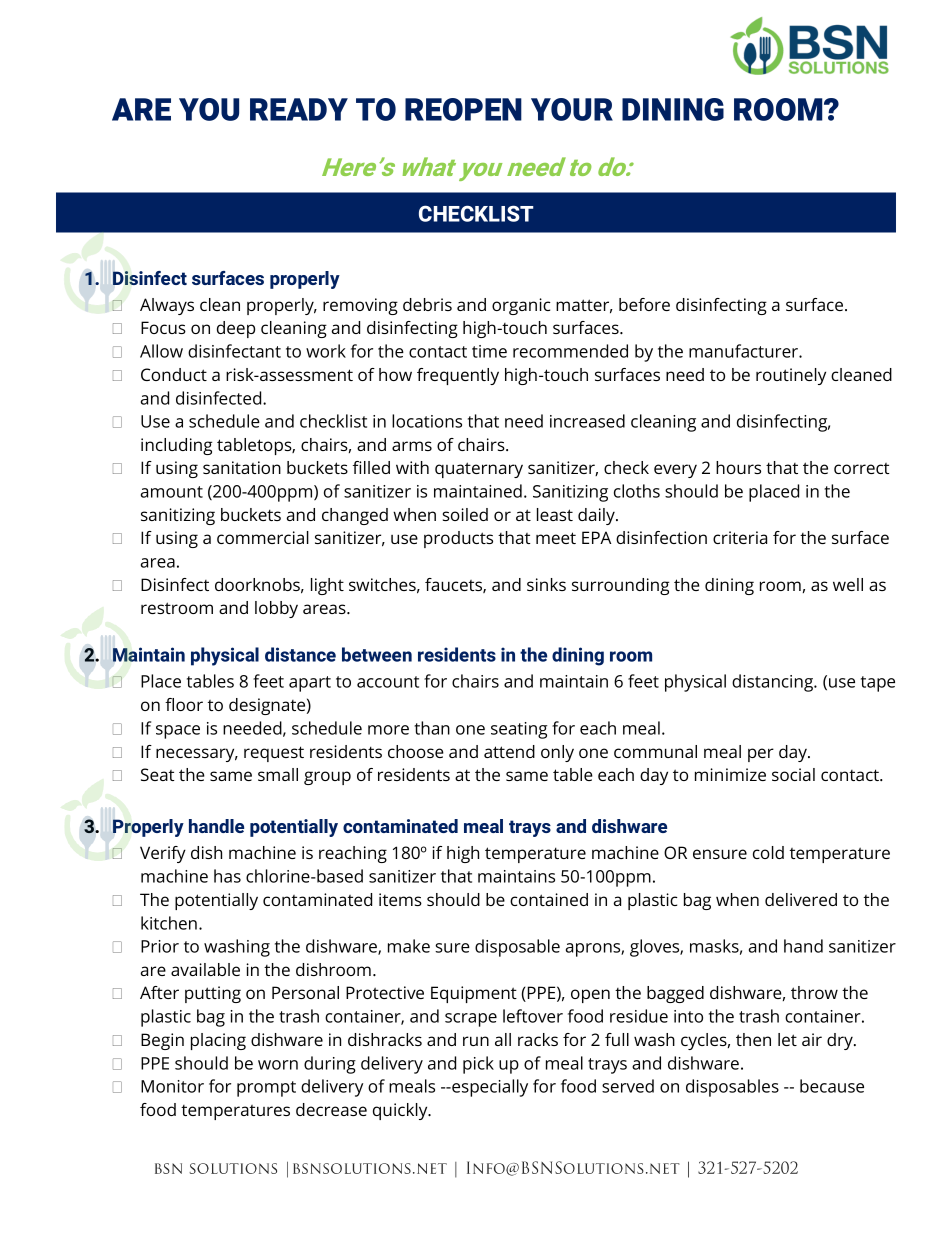 The image size is (952, 1233). What do you see at coordinates (266, 1089) in the screenshot?
I see `prompt` at bounding box center [266, 1089].
